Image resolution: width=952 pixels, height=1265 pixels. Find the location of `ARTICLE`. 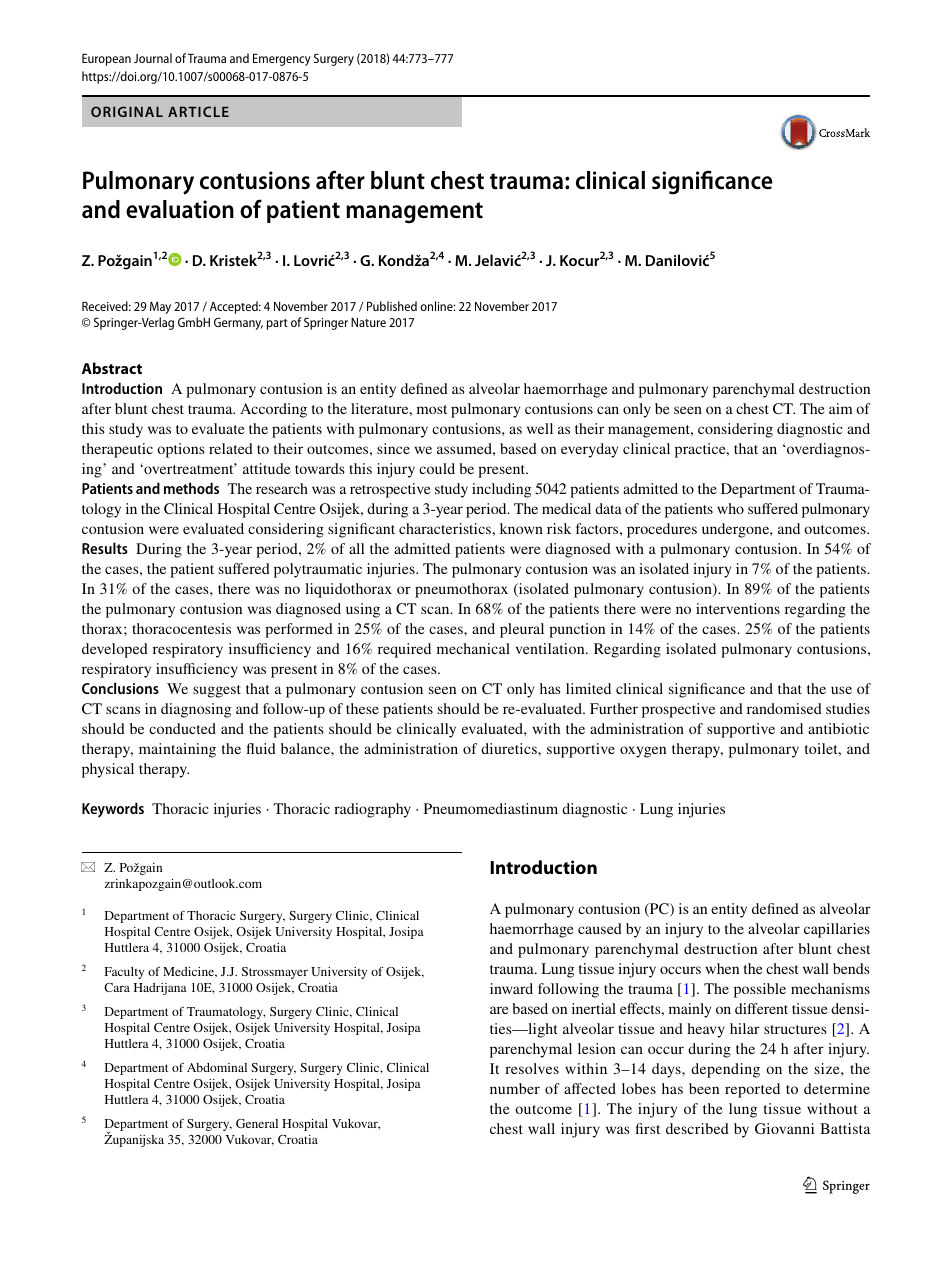

ARTICLE is located at coordinates (198, 111).
